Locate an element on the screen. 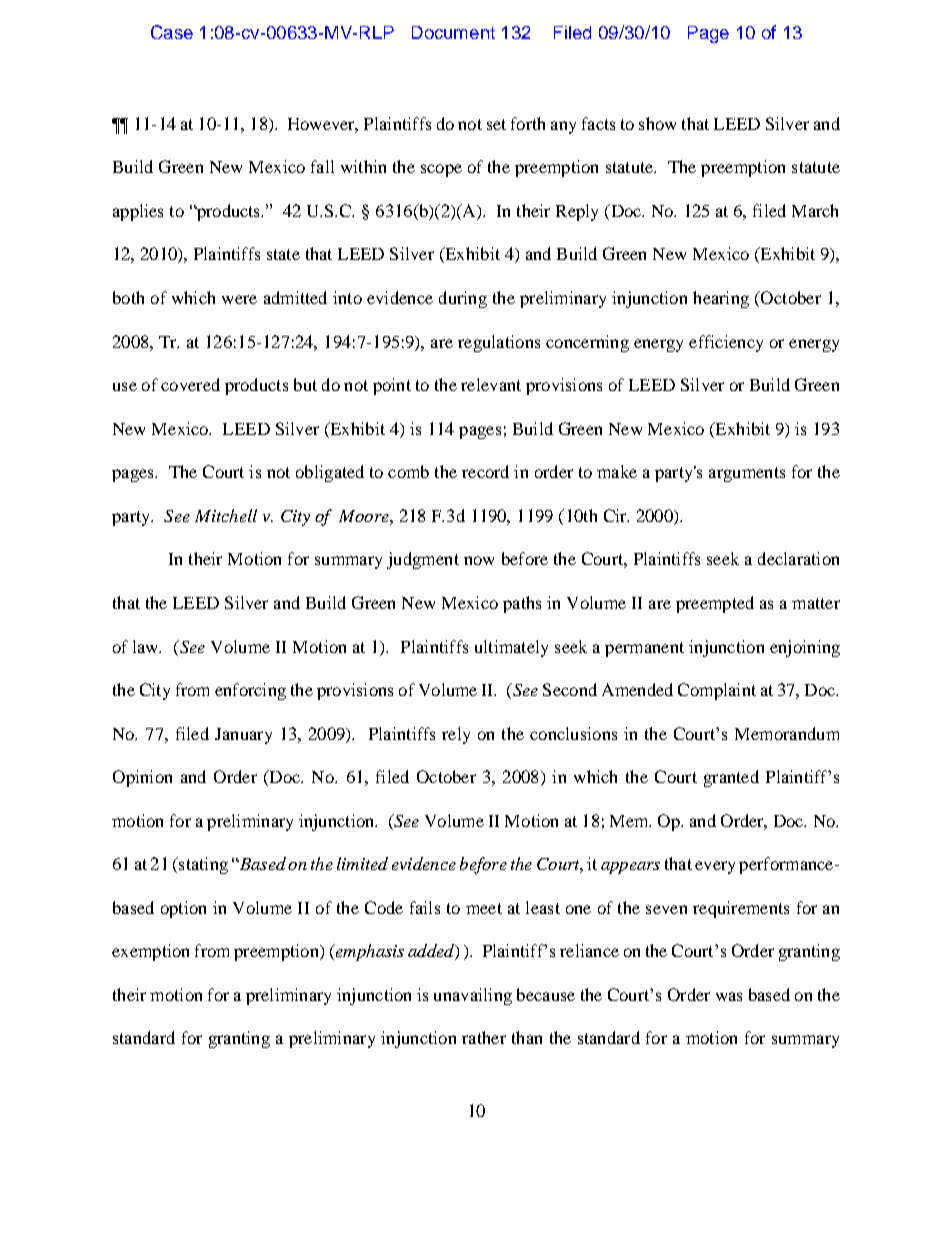 This screenshot has height=1233, width=952. declaration is located at coordinates (798, 558).
